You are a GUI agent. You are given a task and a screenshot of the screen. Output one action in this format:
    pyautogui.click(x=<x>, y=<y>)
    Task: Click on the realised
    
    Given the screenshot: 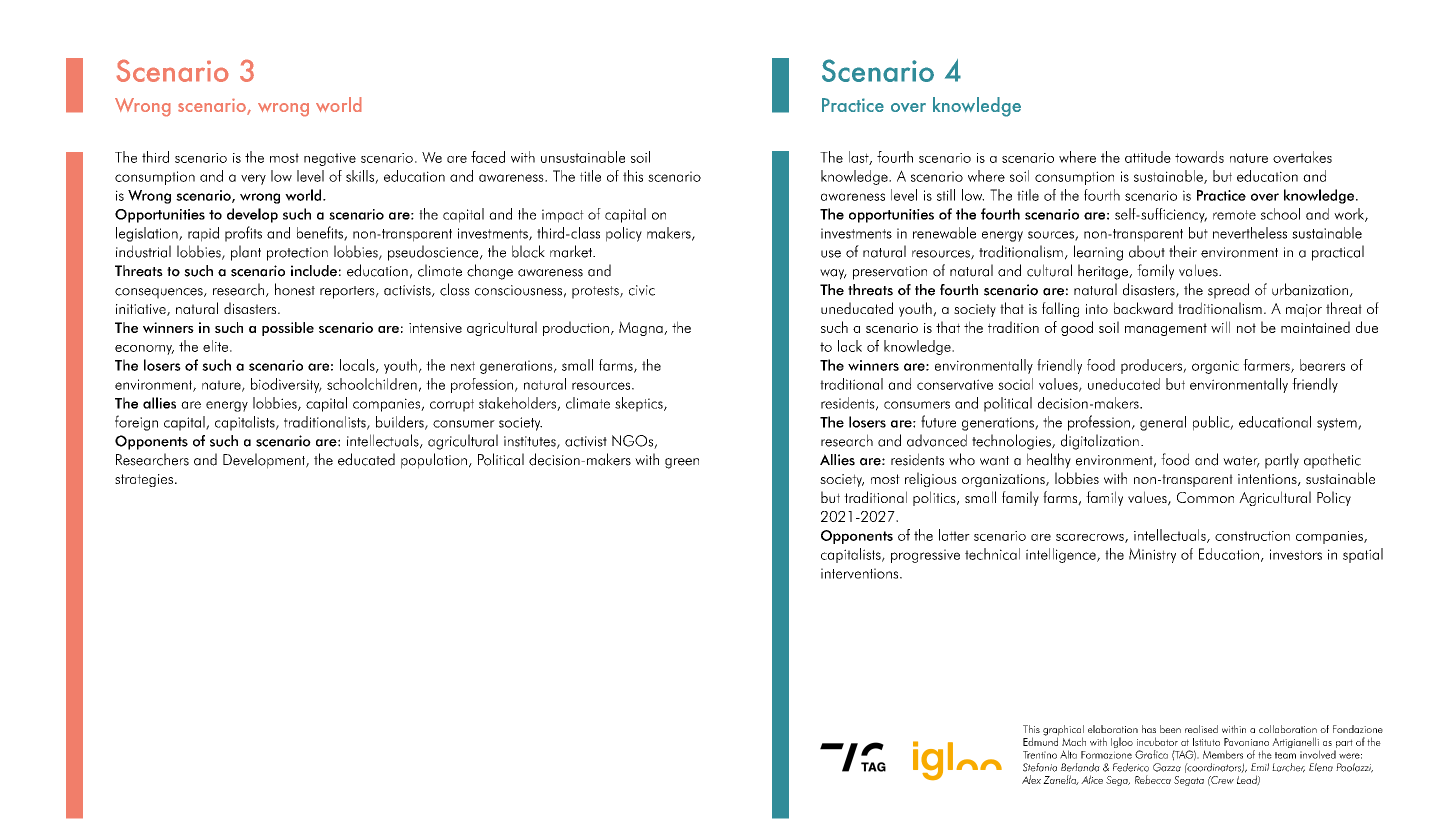 What is the action you would take?
    pyautogui.click(x=1201, y=729)
